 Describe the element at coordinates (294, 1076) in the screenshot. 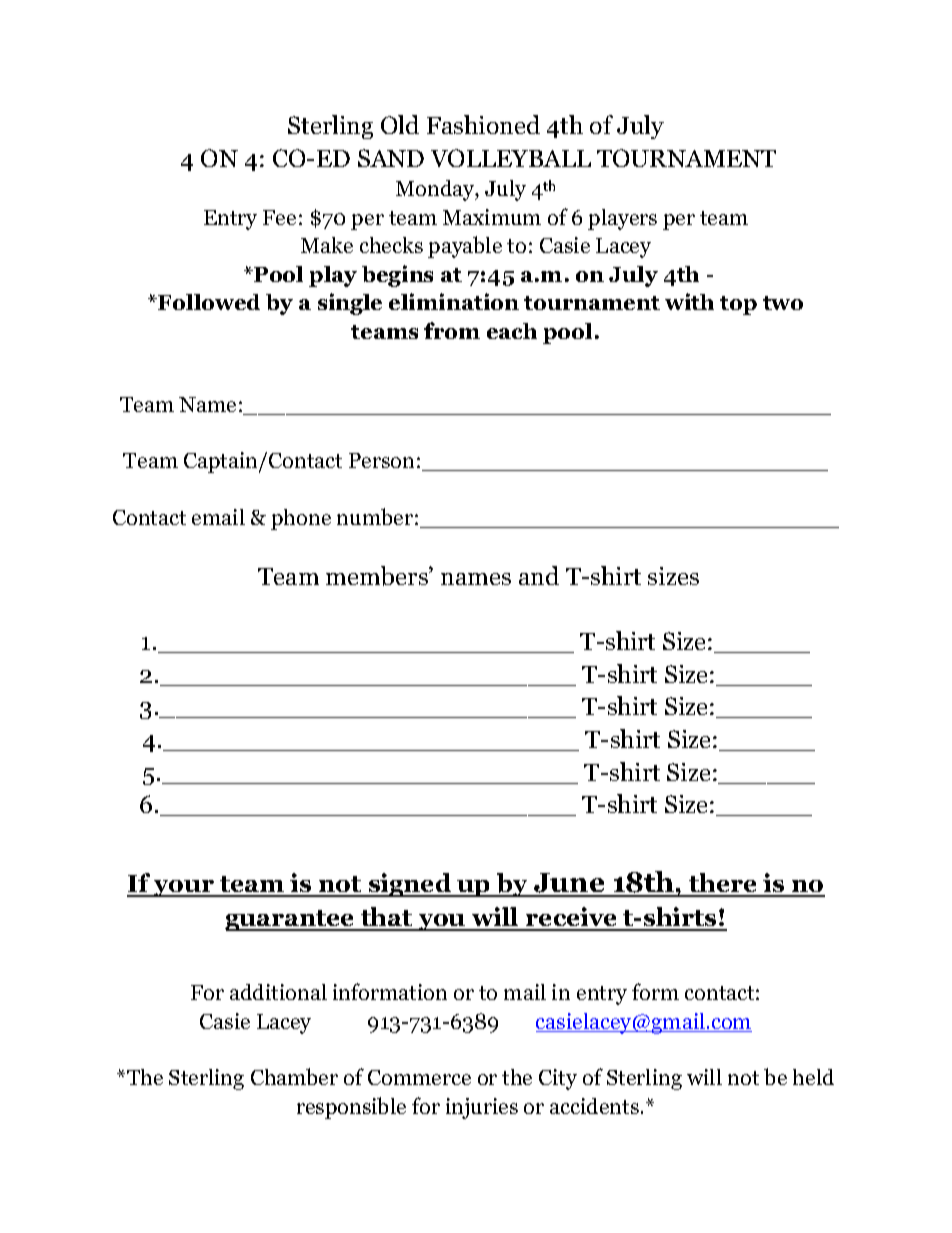

I see `Chamber` at that location.
